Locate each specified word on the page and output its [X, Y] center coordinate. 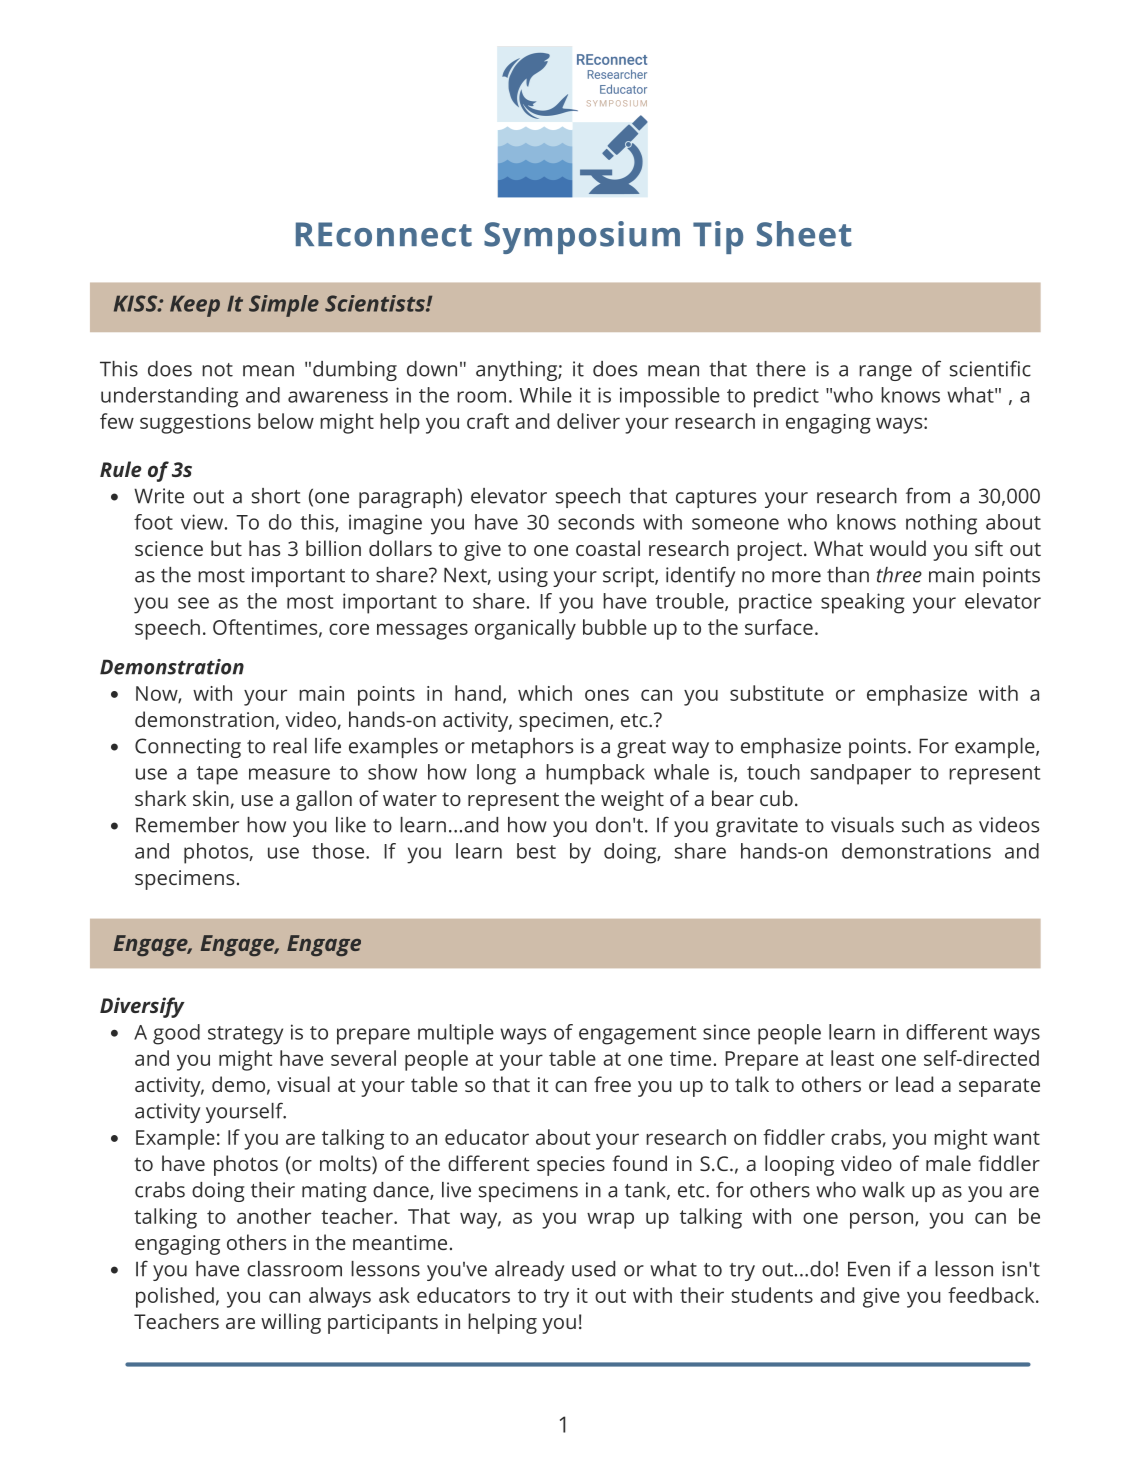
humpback [595, 774]
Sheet [804, 234]
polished [175, 1297]
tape [217, 775]
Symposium [582, 237]
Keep [195, 306]
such [923, 825]
